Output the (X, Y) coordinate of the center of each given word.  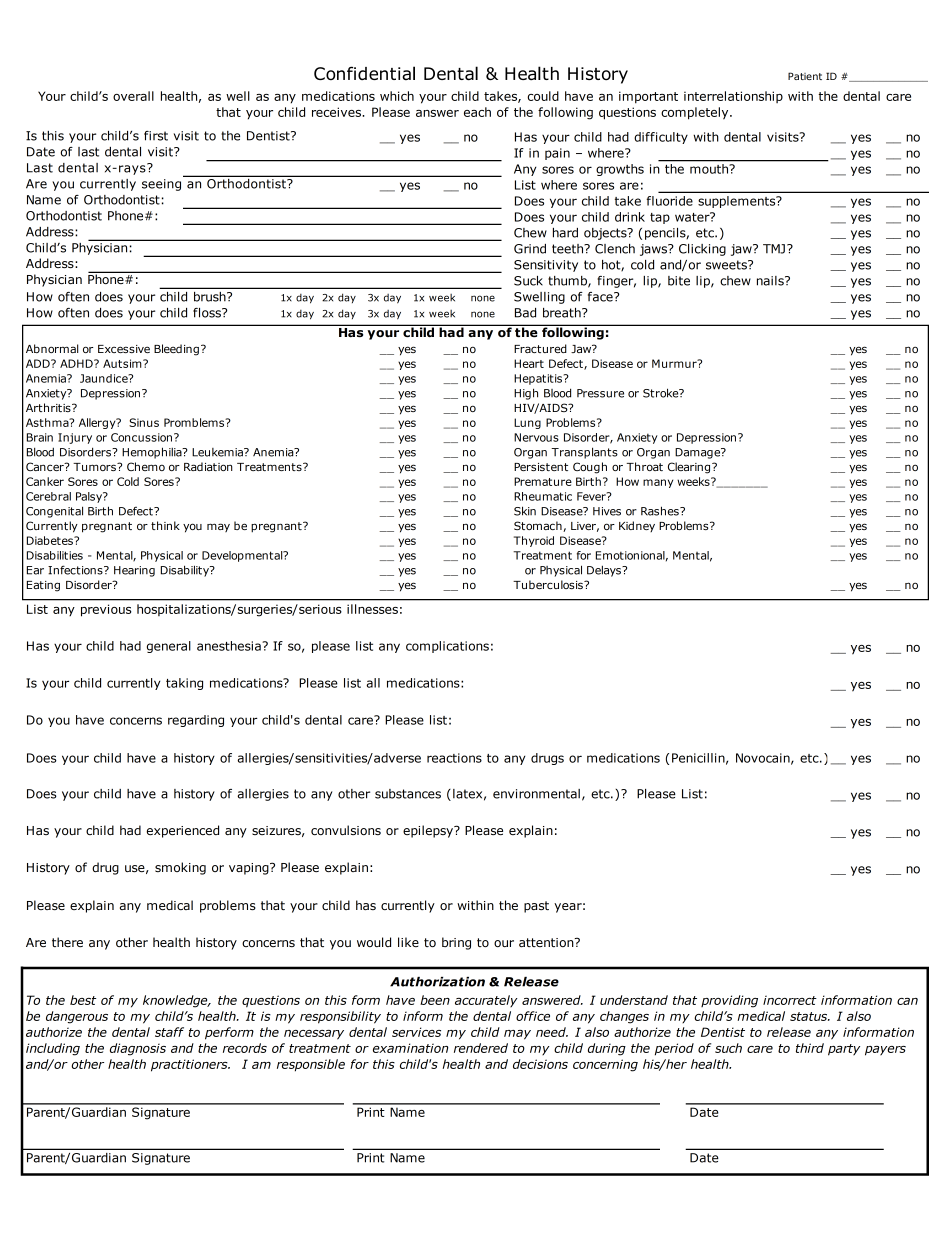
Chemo (146, 466)
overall (133, 96)
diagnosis (138, 1049)
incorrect (790, 1000)
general (169, 647)
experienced (182, 831)
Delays (605, 571)
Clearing (690, 468)
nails (771, 281)
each (477, 112)
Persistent (541, 467)
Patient (805, 76)
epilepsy (429, 831)
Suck (528, 281)
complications (447, 647)
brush (211, 297)
